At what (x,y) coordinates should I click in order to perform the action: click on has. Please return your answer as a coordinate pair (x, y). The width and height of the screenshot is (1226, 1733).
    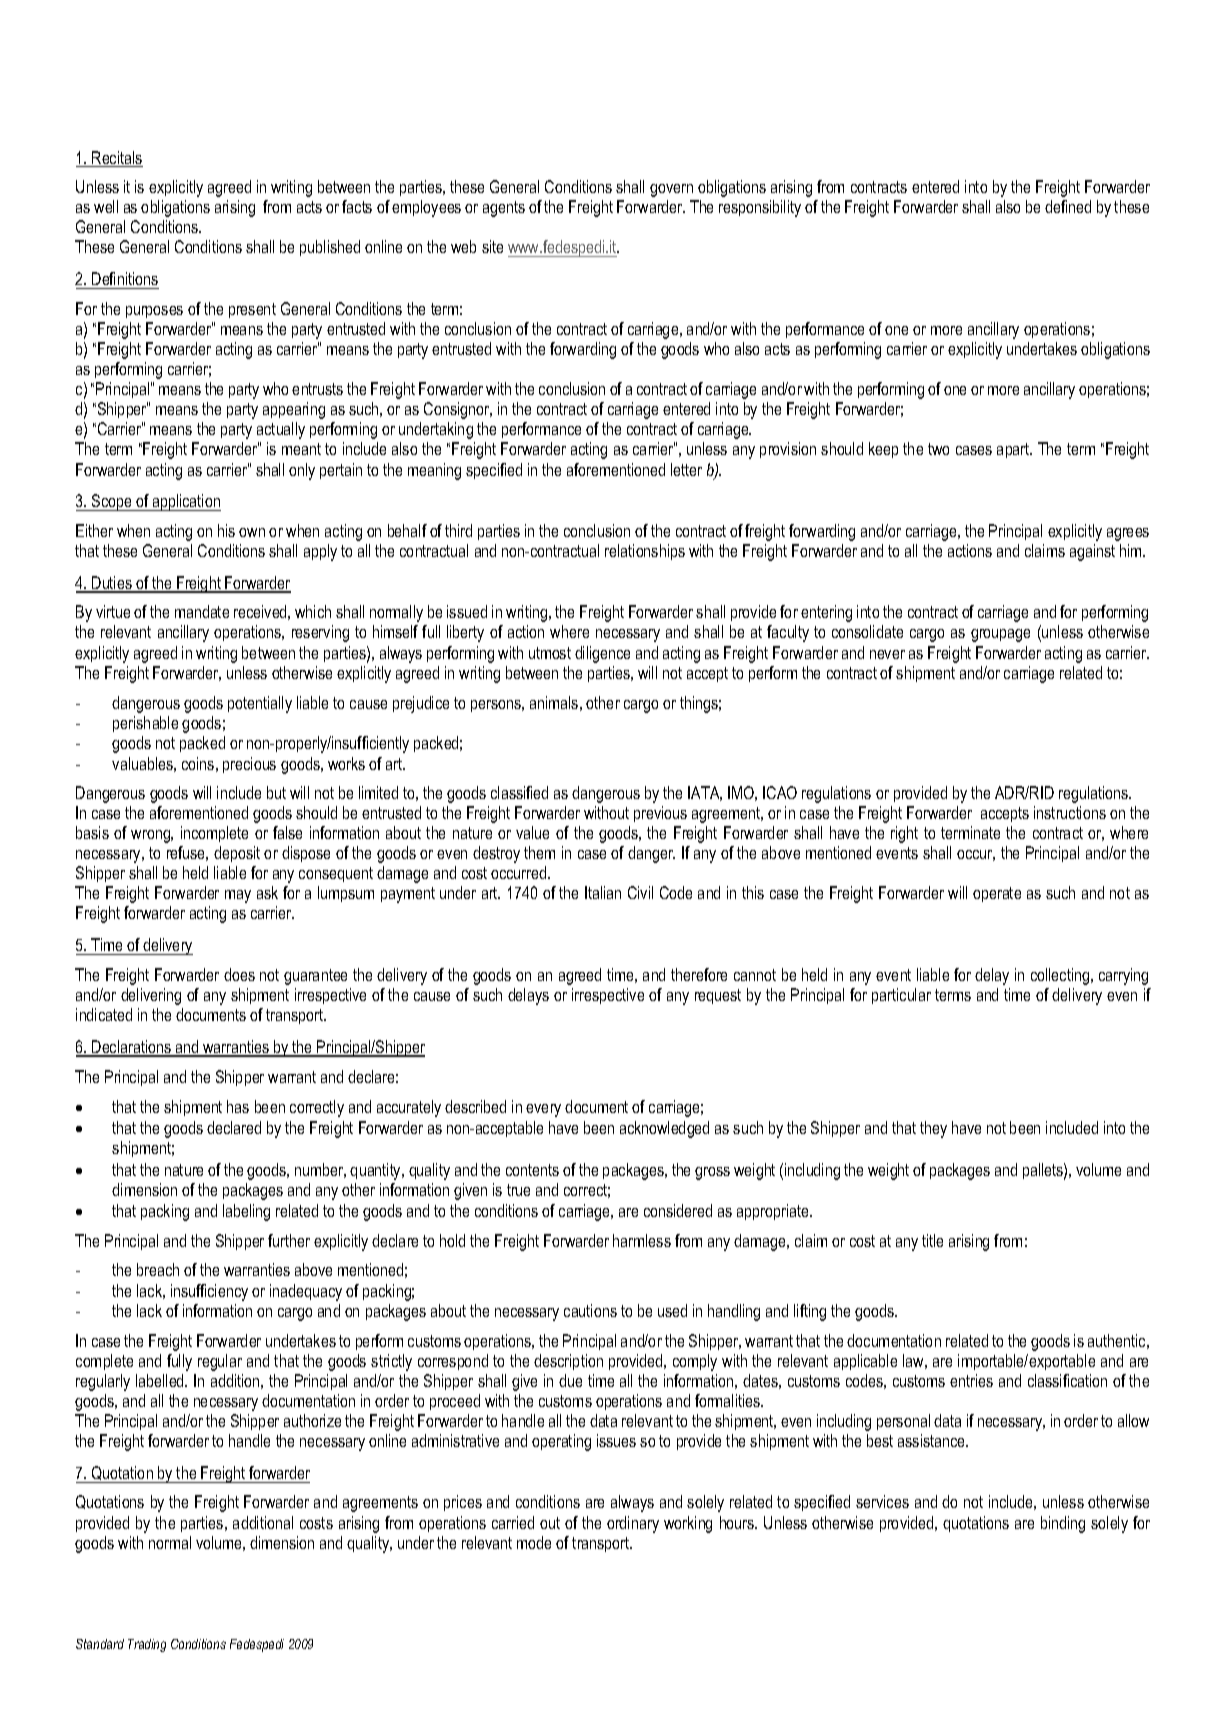
    Looking at the image, I should click on (238, 1106).
